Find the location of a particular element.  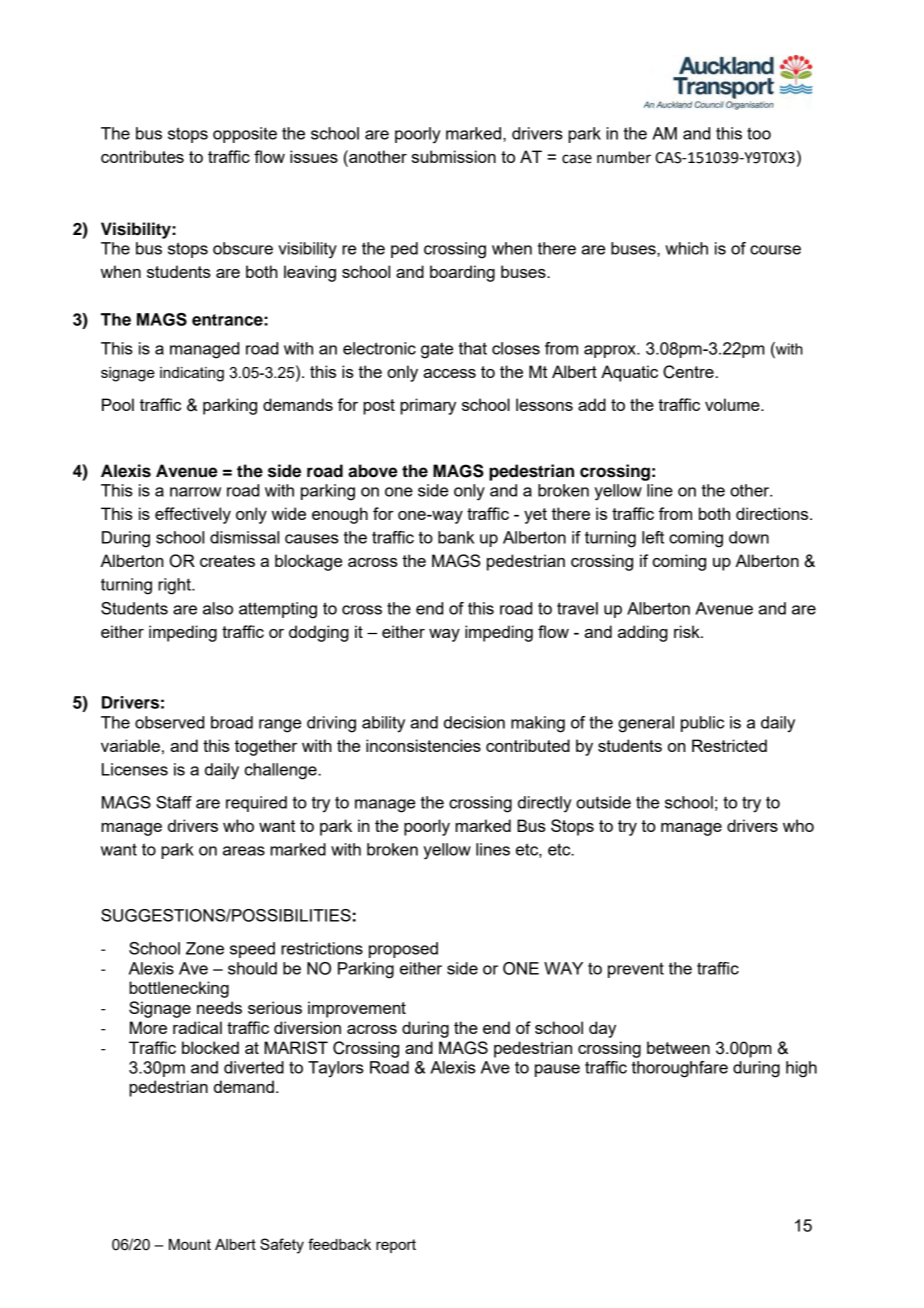

report is located at coordinates (396, 1246).
